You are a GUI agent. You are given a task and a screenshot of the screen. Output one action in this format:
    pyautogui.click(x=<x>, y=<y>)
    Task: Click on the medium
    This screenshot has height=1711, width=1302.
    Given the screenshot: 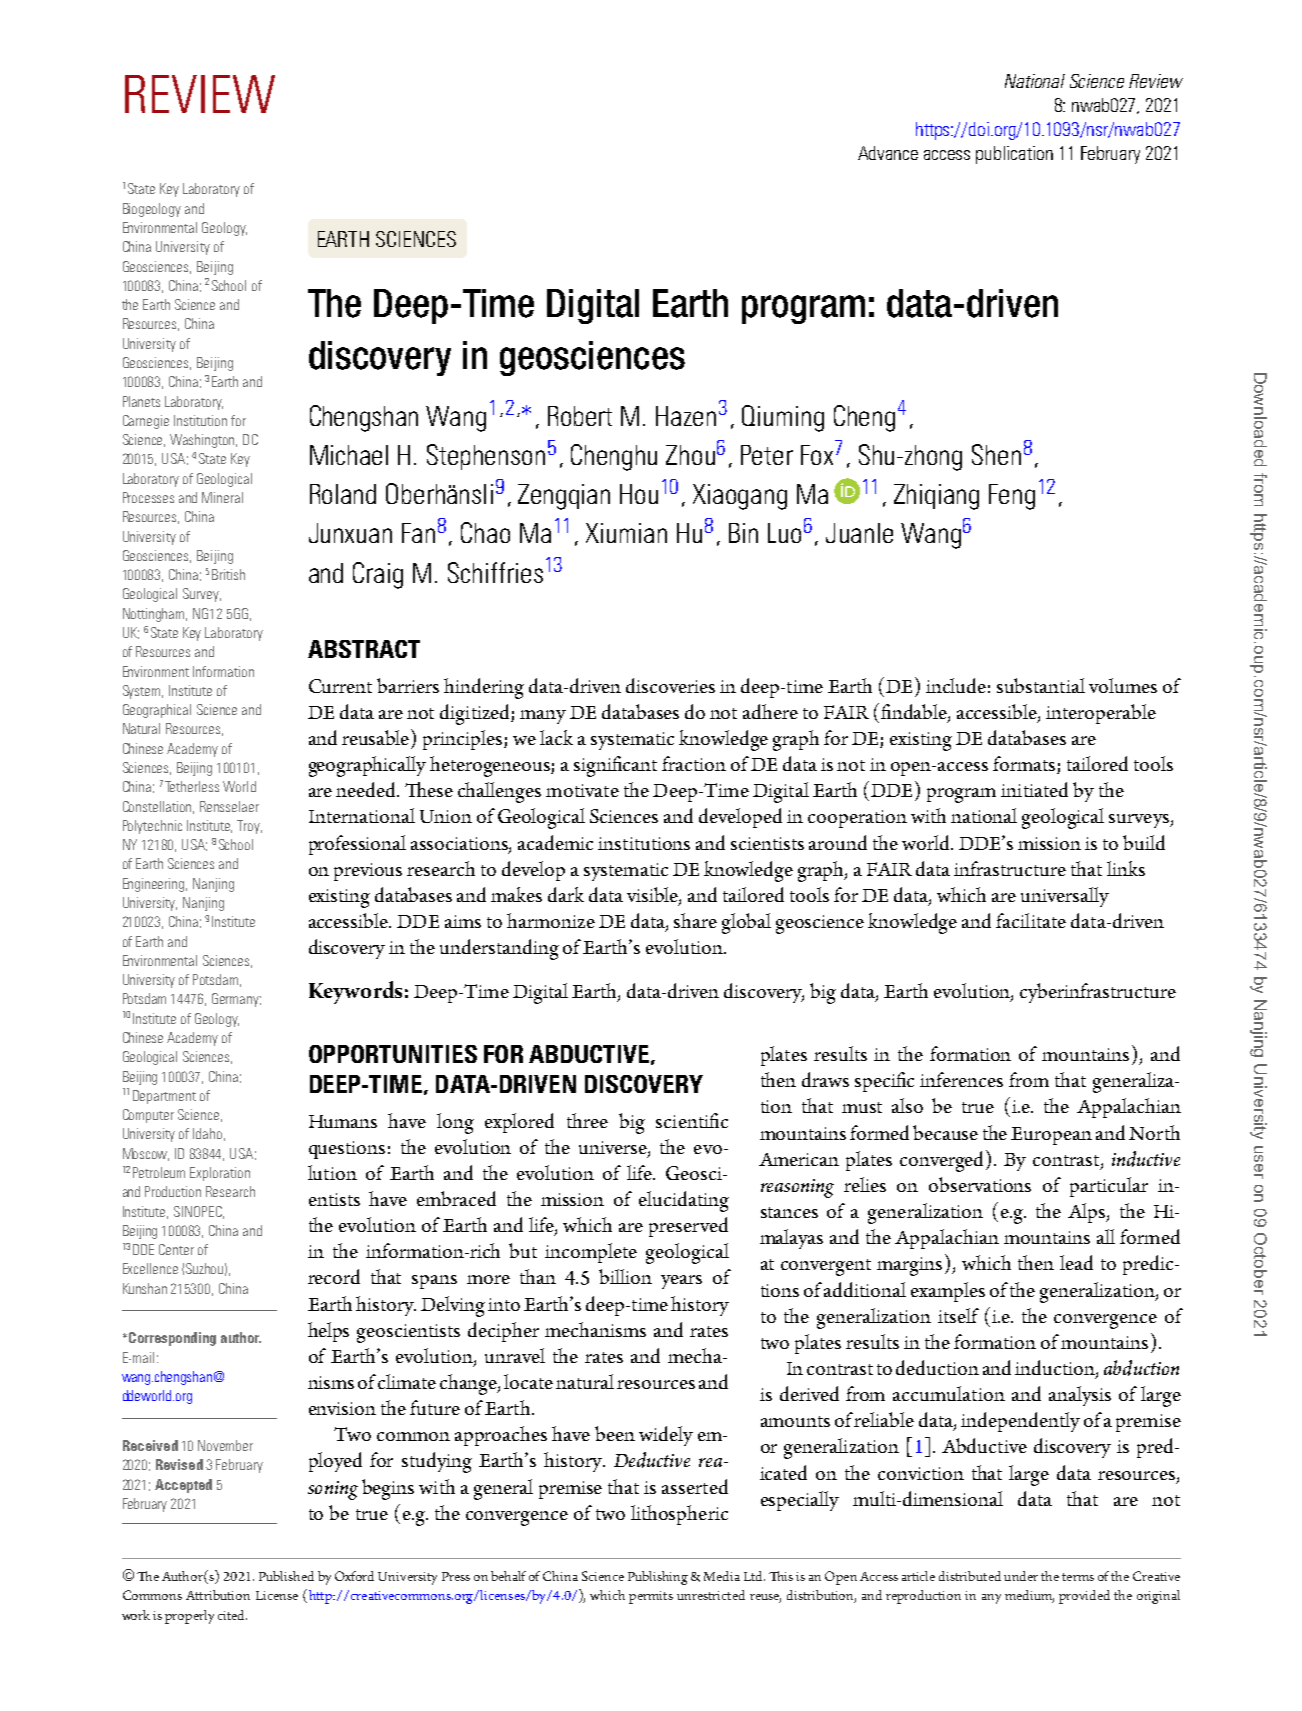 What is the action you would take?
    pyautogui.click(x=1029, y=1596)
